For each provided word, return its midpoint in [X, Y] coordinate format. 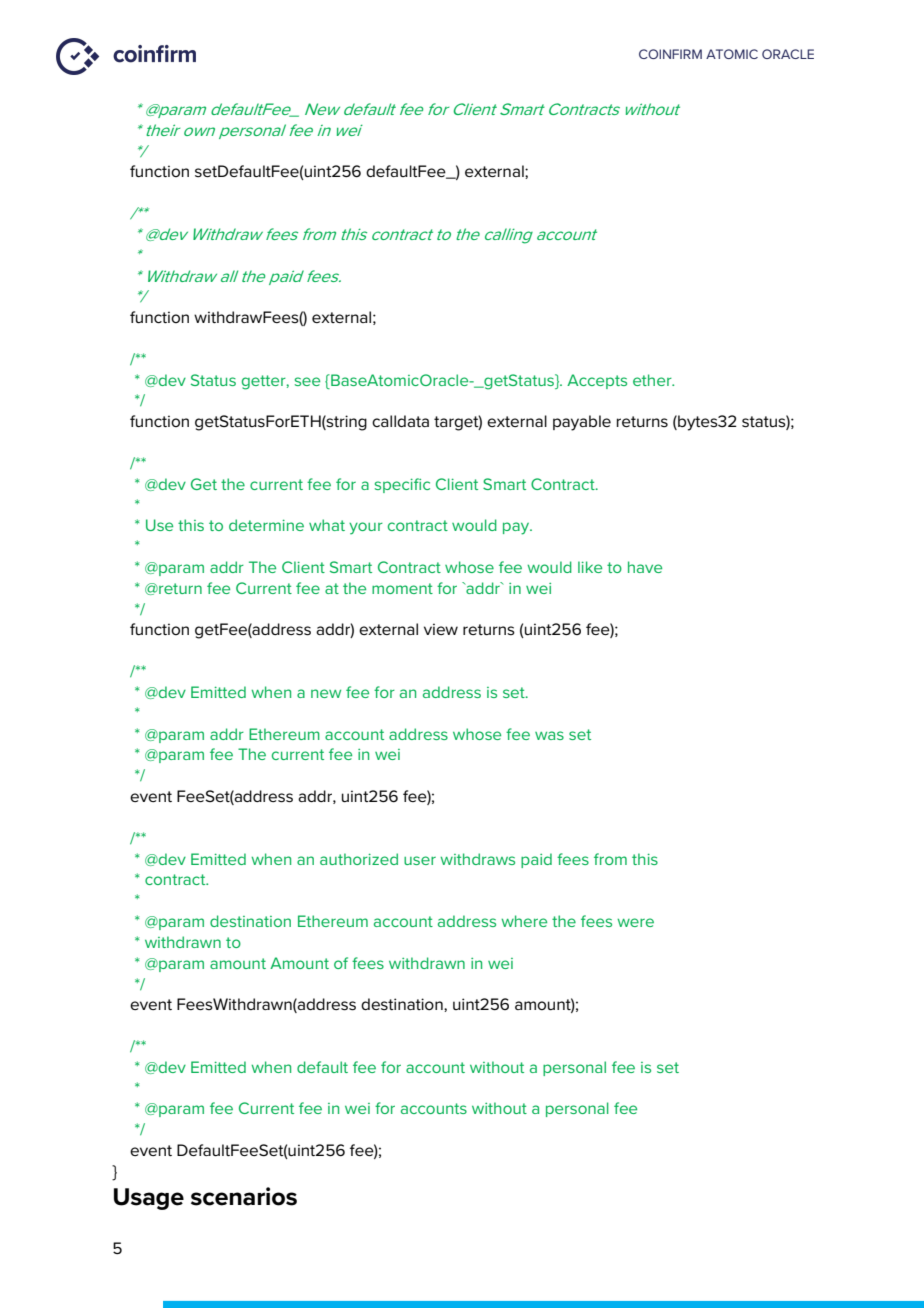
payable [582, 423]
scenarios [244, 1196]
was [549, 735]
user [420, 860]
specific [402, 485]
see [307, 381]
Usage [149, 1199]
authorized [359, 859]
